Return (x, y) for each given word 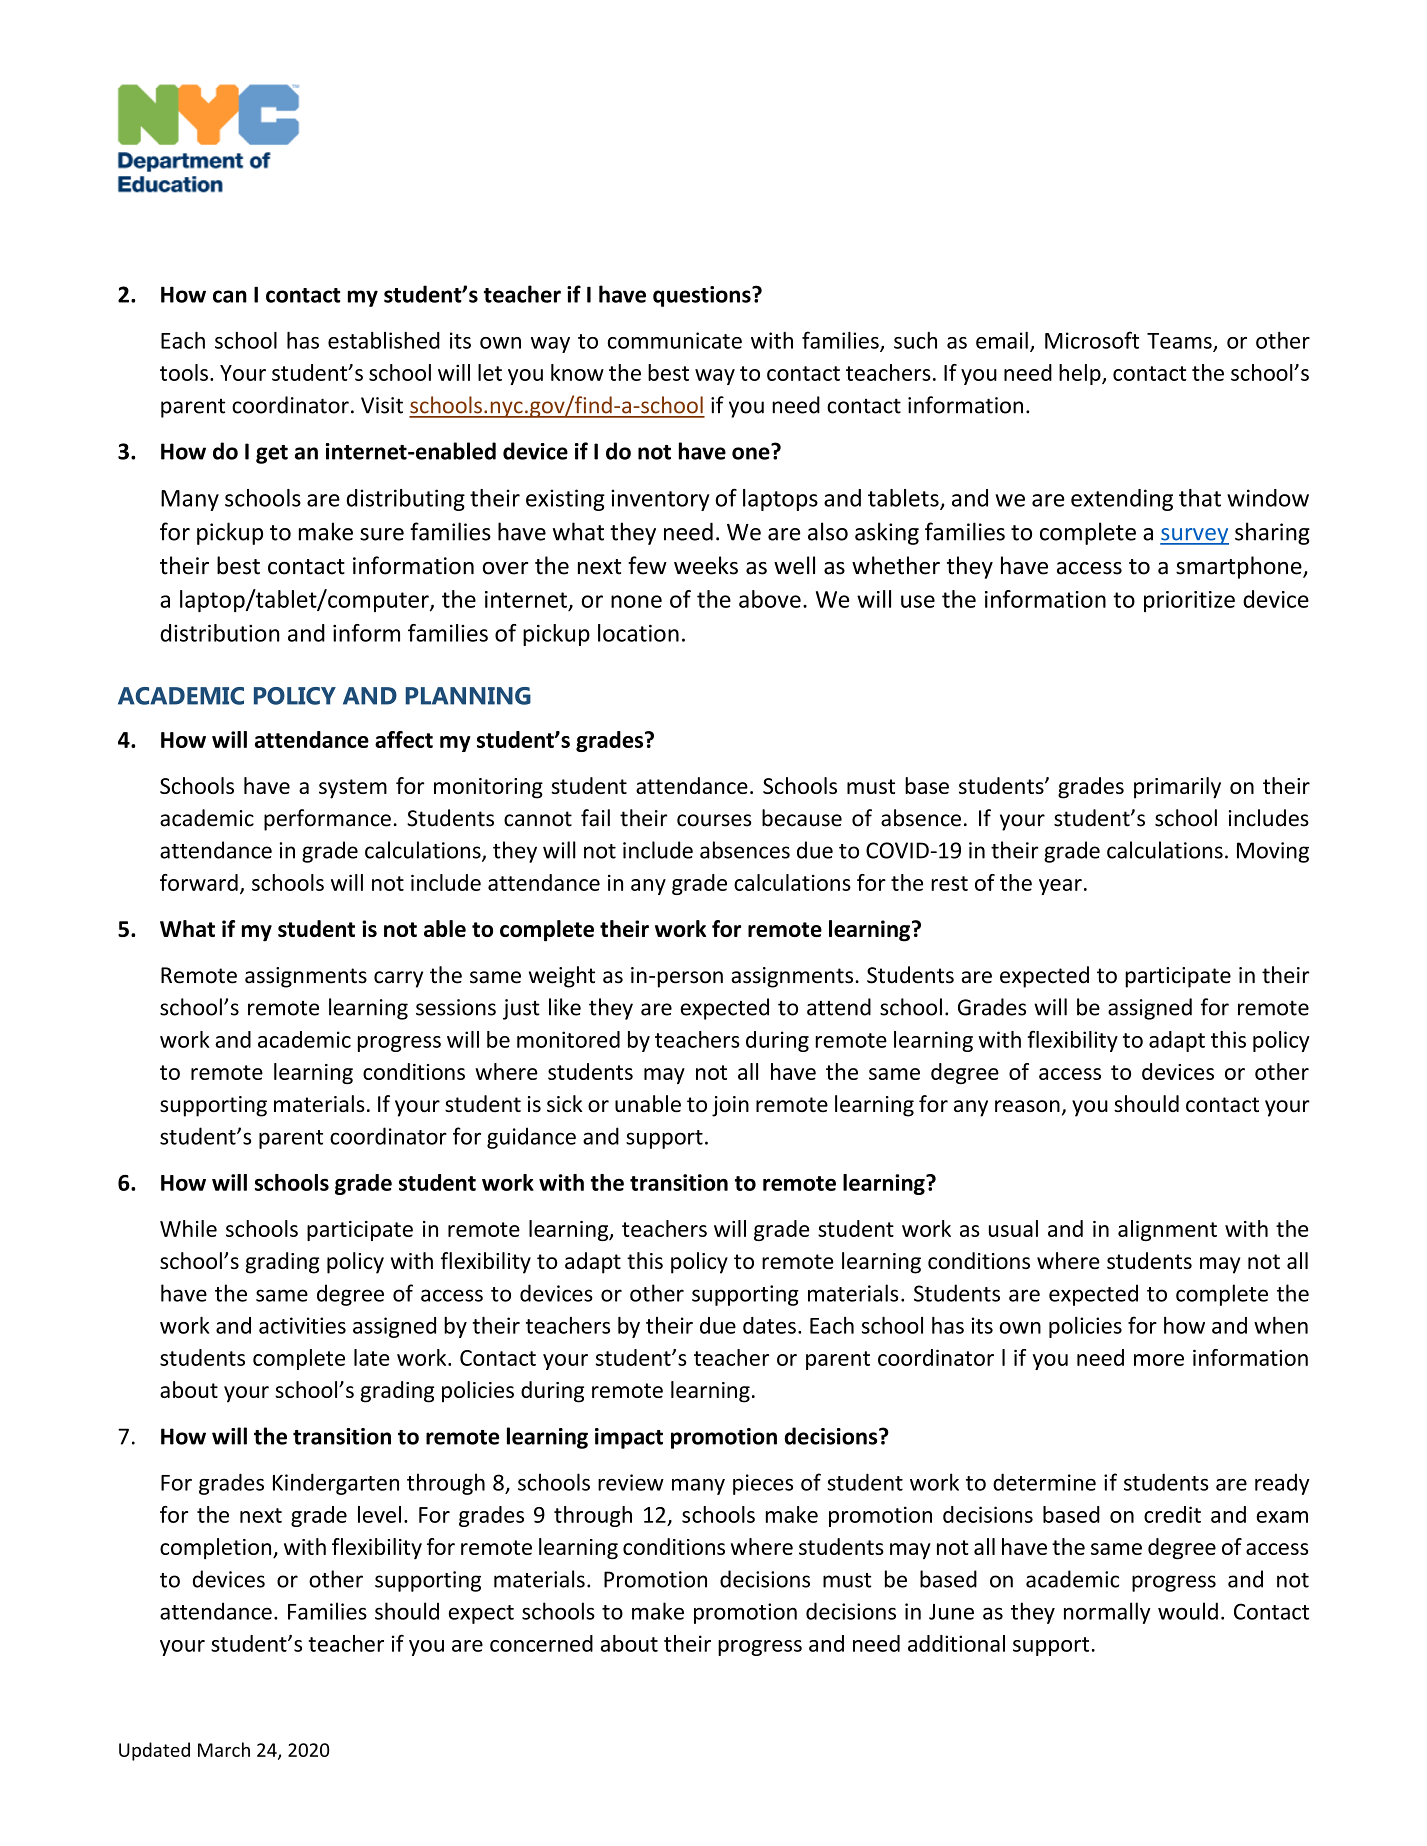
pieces (763, 1484)
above (770, 599)
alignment (1167, 1230)
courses (714, 820)
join (730, 1106)
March (224, 1749)
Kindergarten (336, 1484)
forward (199, 882)
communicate (675, 340)
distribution (220, 633)
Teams (1180, 342)
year (1060, 887)
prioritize (1189, 601)
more (1159, 1360)
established (384, 340)
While (188, 1228)
